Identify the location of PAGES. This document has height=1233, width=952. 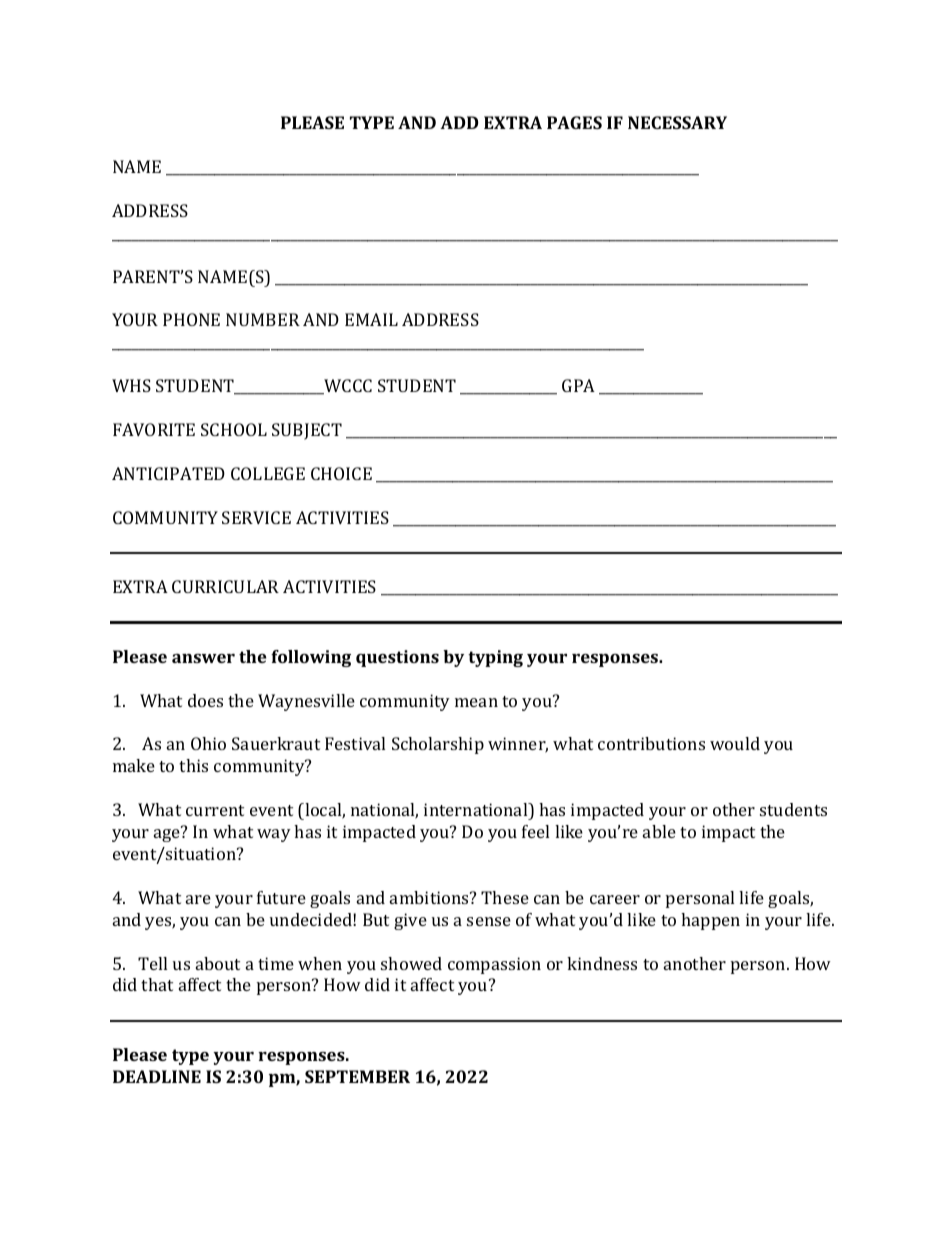
(574, 122).
